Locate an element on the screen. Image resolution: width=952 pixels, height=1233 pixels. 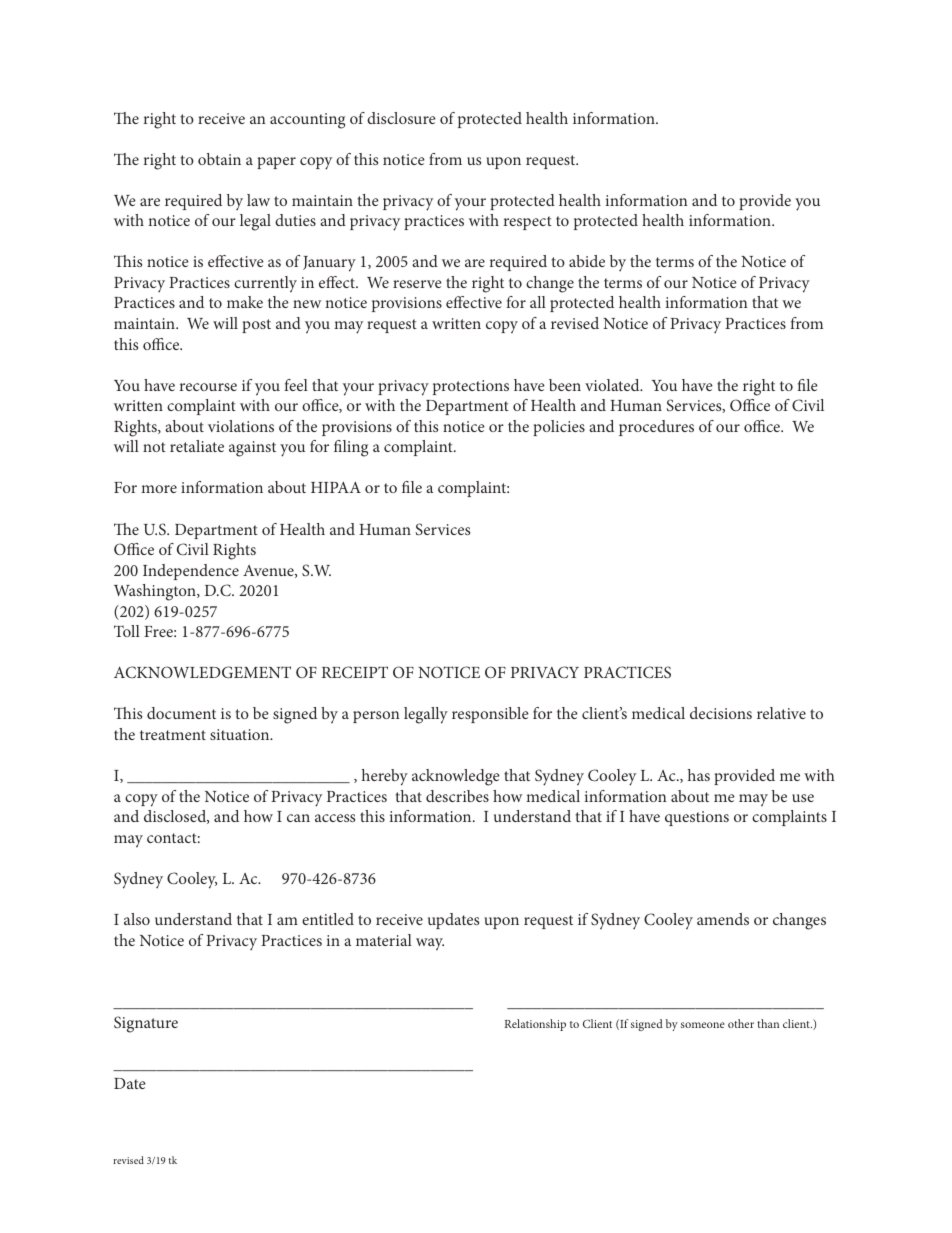
abide is located at coordinates (587, 261).
